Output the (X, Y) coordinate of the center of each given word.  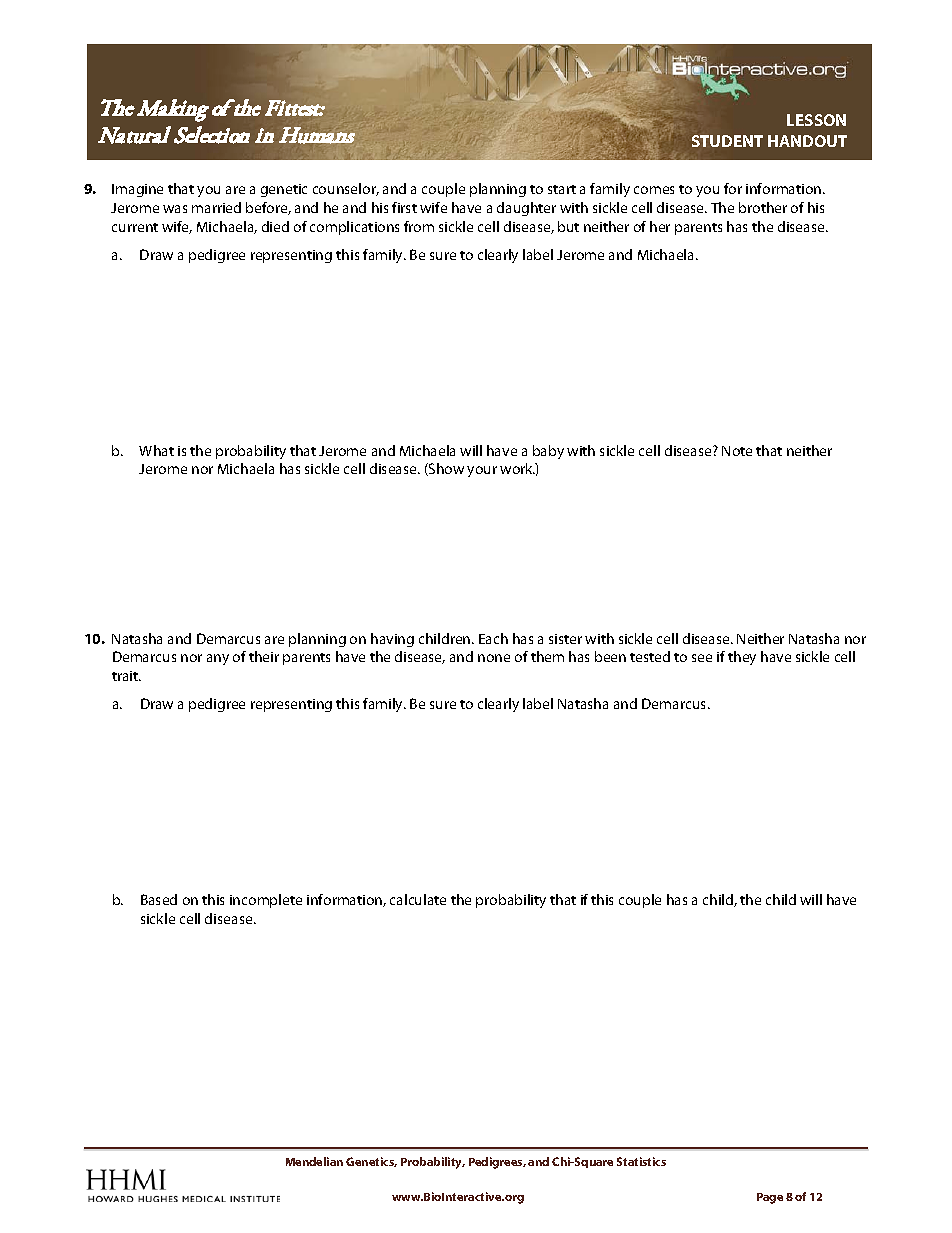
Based (159, 899)
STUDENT (727, 141)
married (216, 207)
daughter (526, 209)
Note (737, 451)
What (156, 450)
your (482, 471)
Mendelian (314, 1161)
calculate (418, 899)
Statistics (641, 1161)
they (742, 658)
